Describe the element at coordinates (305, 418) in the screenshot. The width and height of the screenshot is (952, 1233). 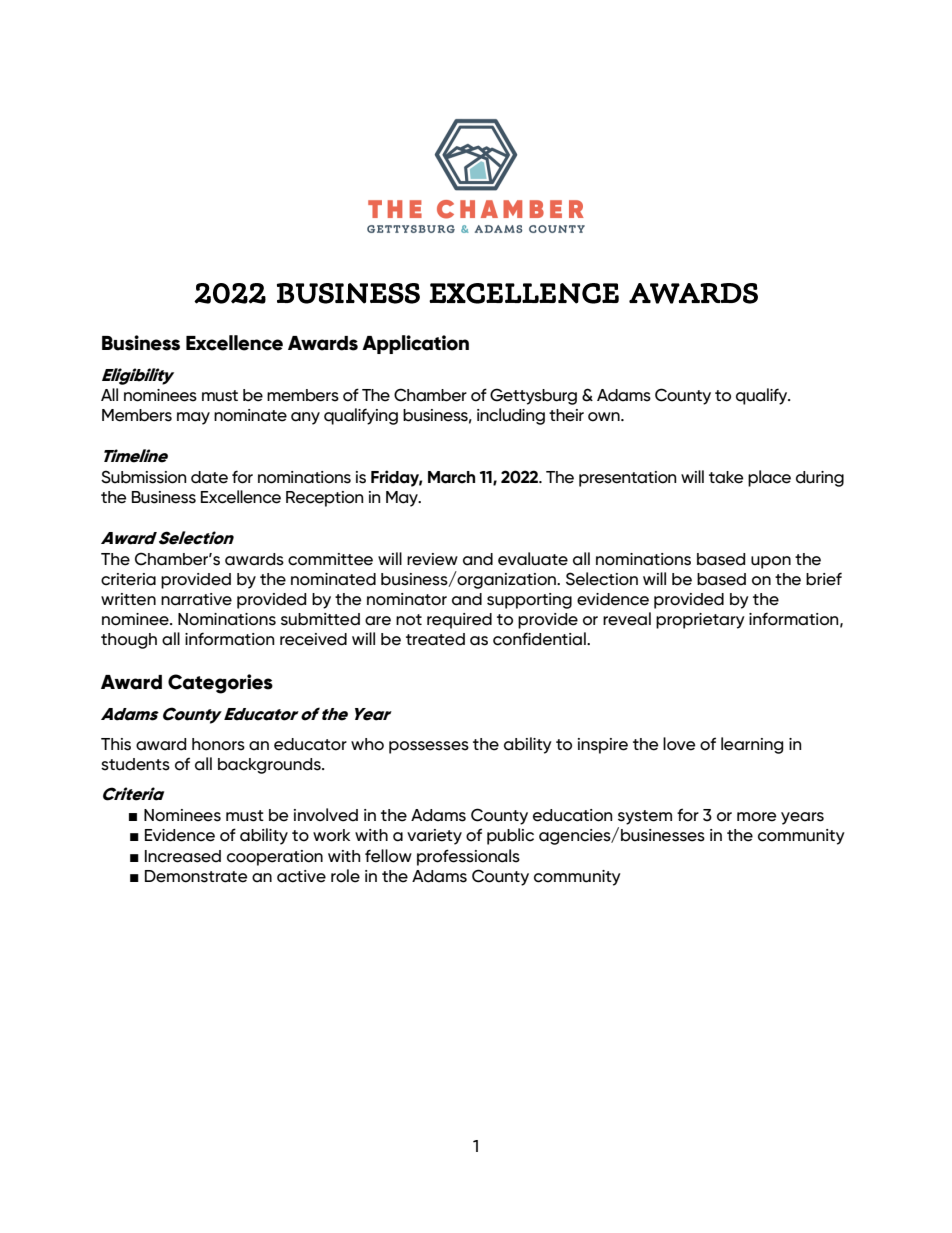
I see `any` at that location.
